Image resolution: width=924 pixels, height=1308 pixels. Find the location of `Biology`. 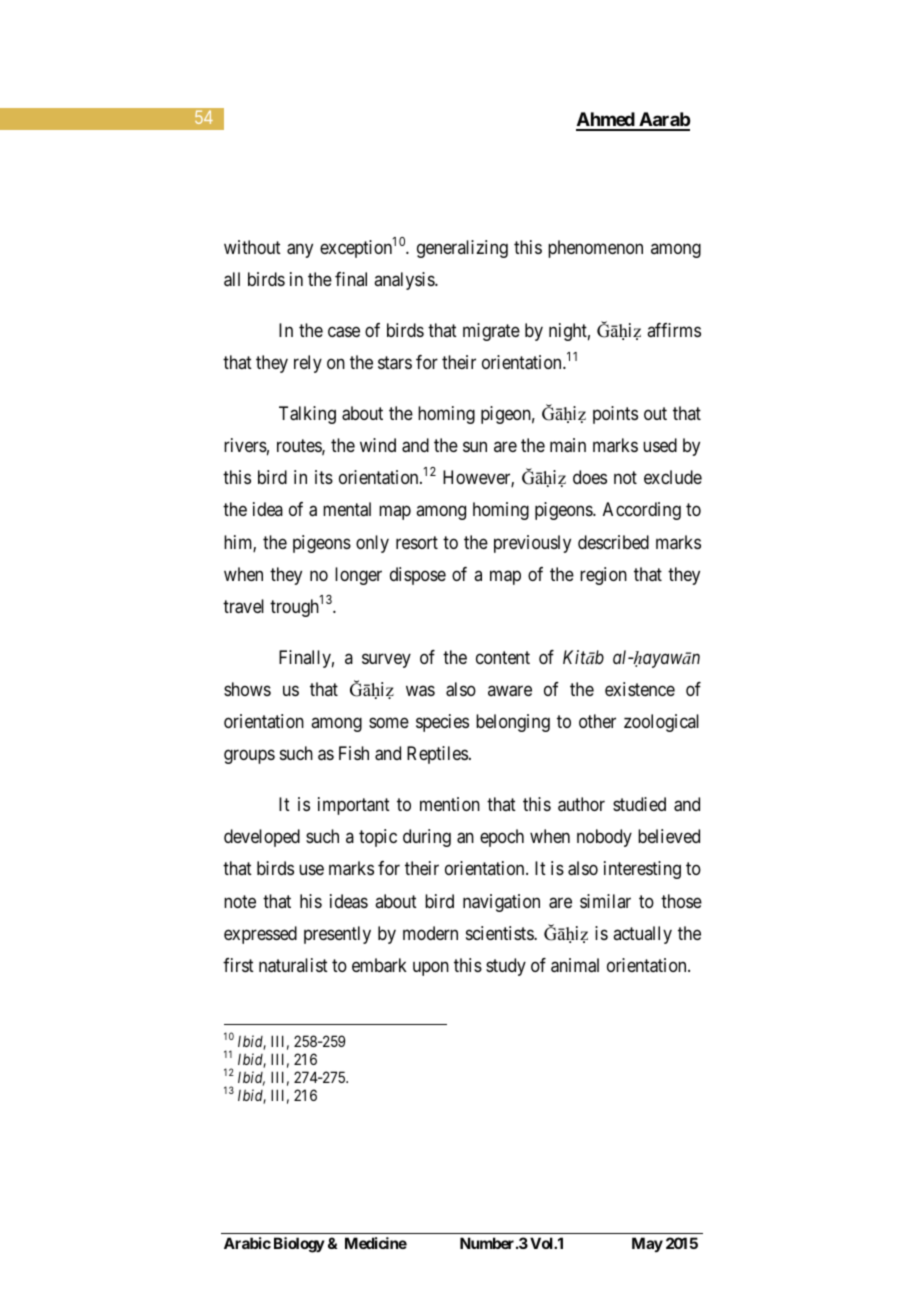

Biology is located at coordinates (299, 1245).
